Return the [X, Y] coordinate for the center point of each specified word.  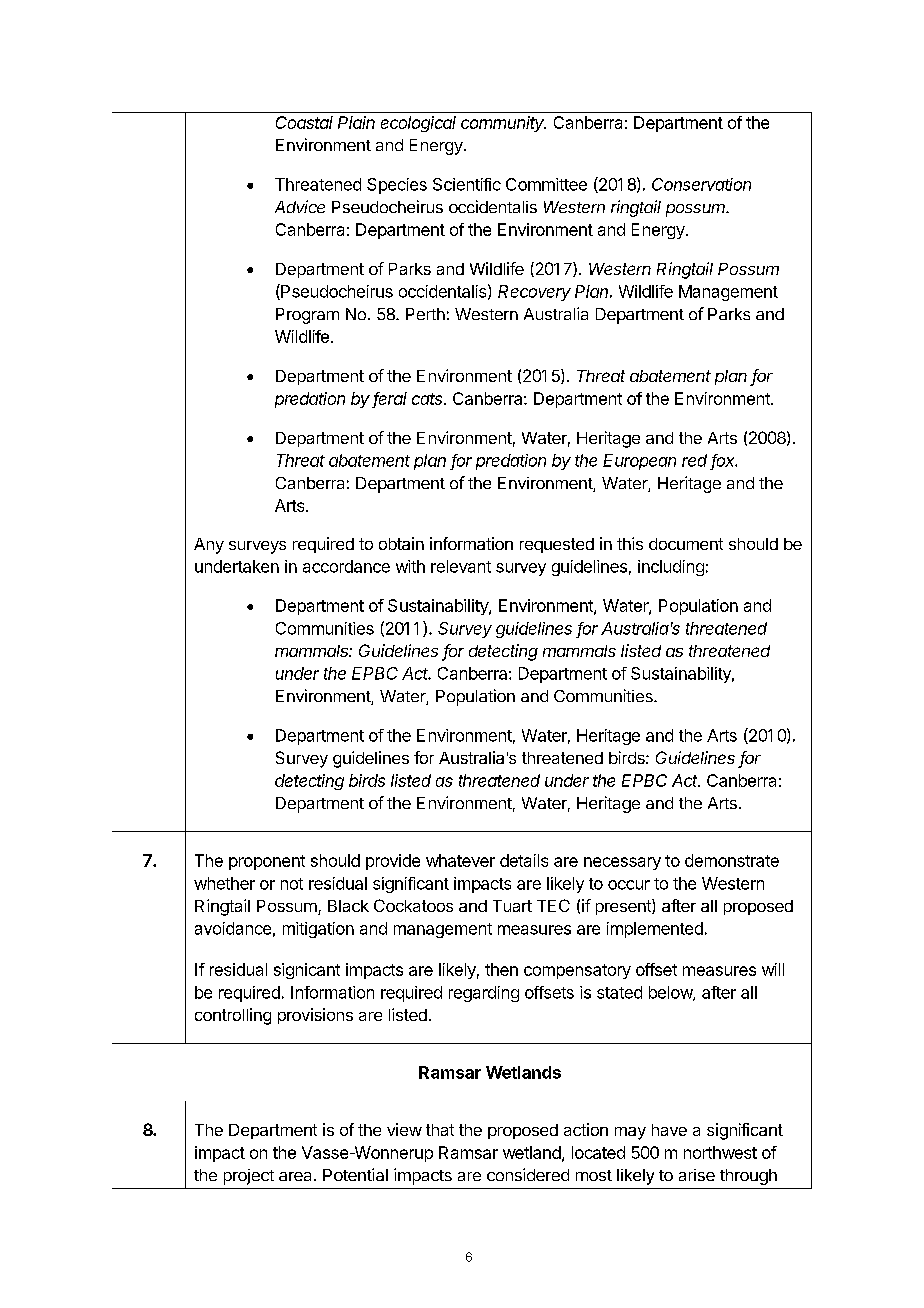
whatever [460, 860]
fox [724, 461]
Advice [300, 206]
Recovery [534, 293]
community [503, 124]
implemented [655, 930]
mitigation [318, 930]
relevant [461, 566]
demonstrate [732, 860]
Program [307, 316]
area [295, 1176]
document [686, 544]
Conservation [701, 184]
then [501, 969]
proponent [267, 862]
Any [209, 546]
